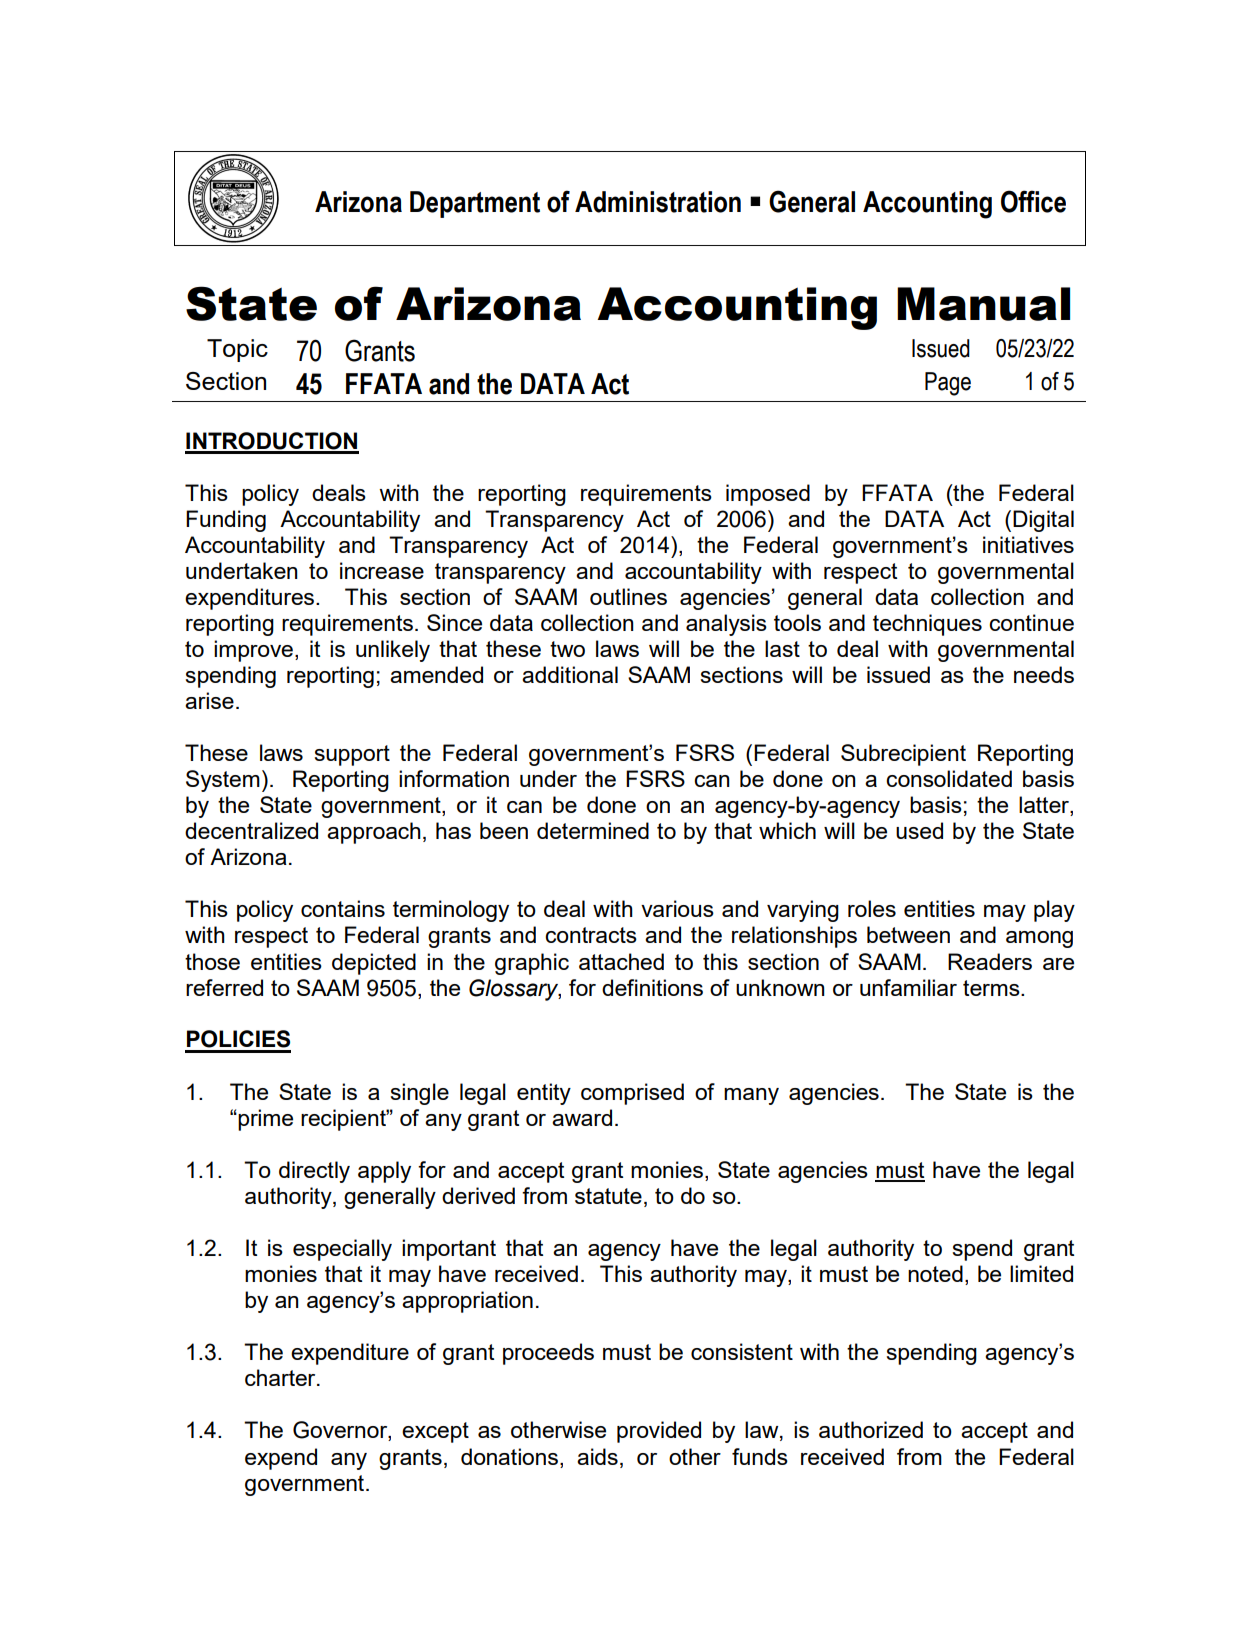  What do you see at coordinates (919, 830) in the document?
I see `used` at bounding box center [919, 830].
